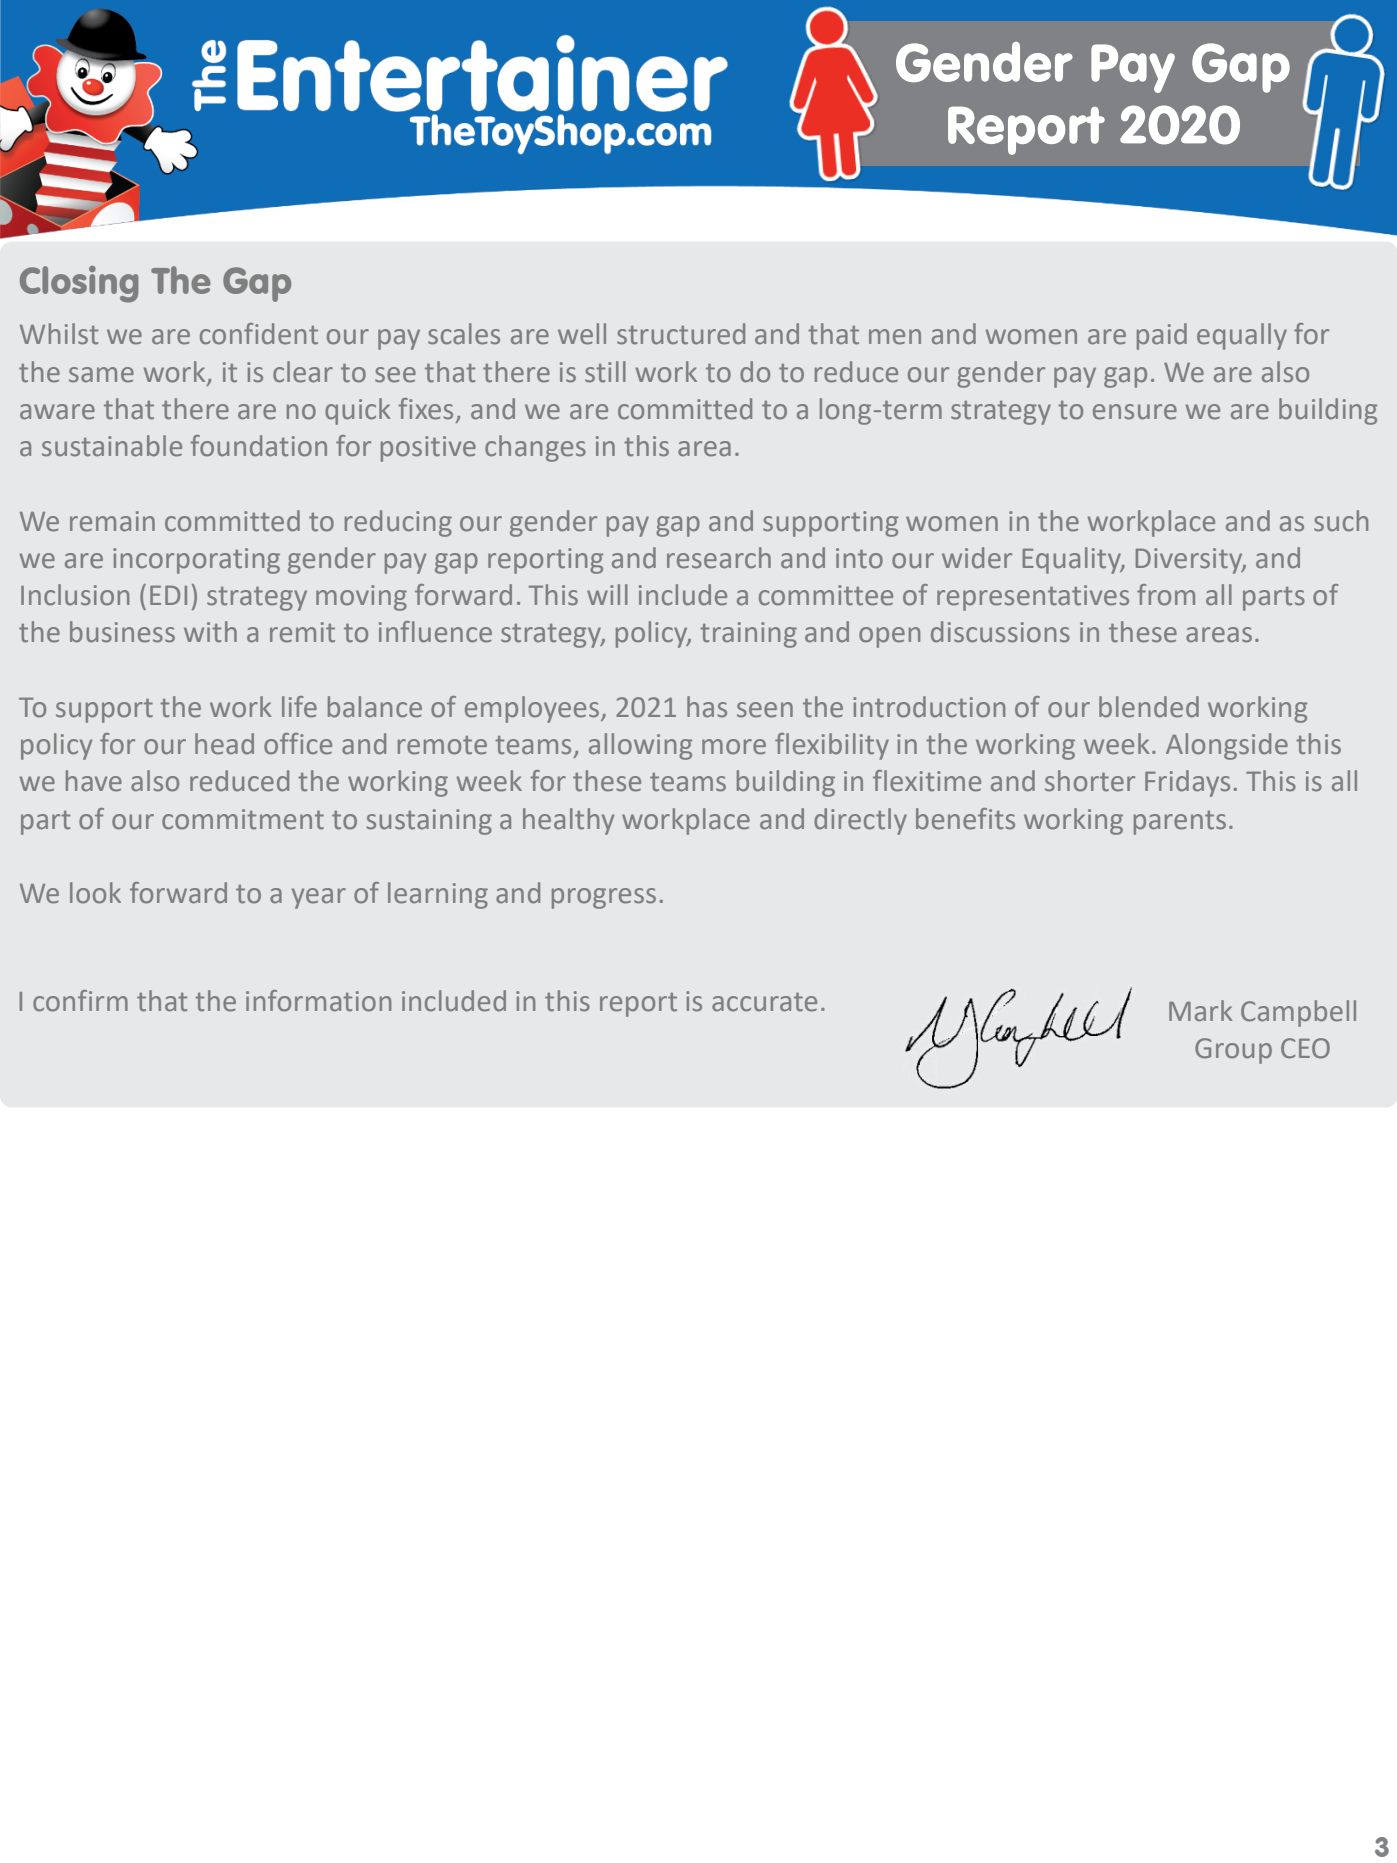 The width and height of the page is (1397, 1863). I want to click on Mark, so click(1200, 1011).
